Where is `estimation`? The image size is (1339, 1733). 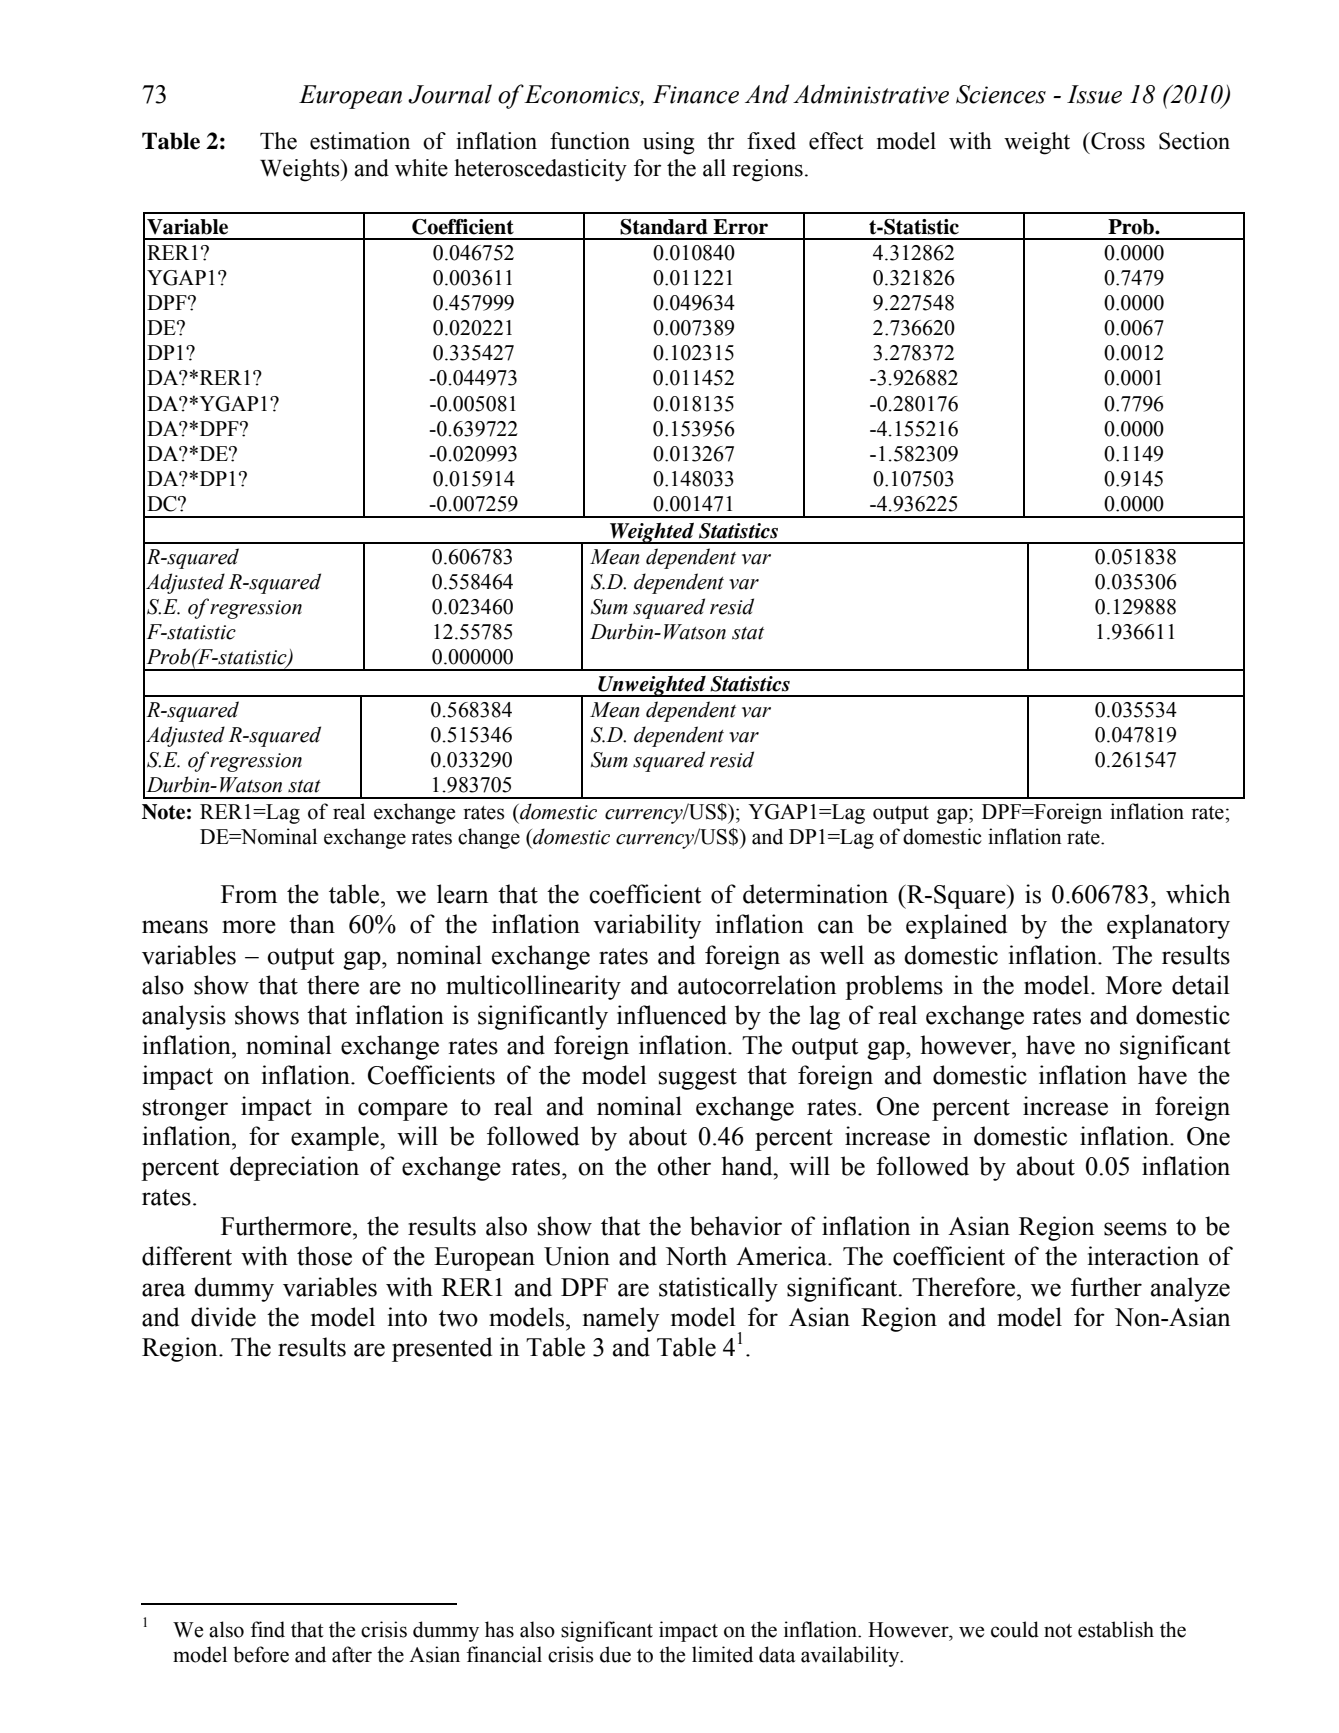
estimation is located at coordinates (360, 141).
